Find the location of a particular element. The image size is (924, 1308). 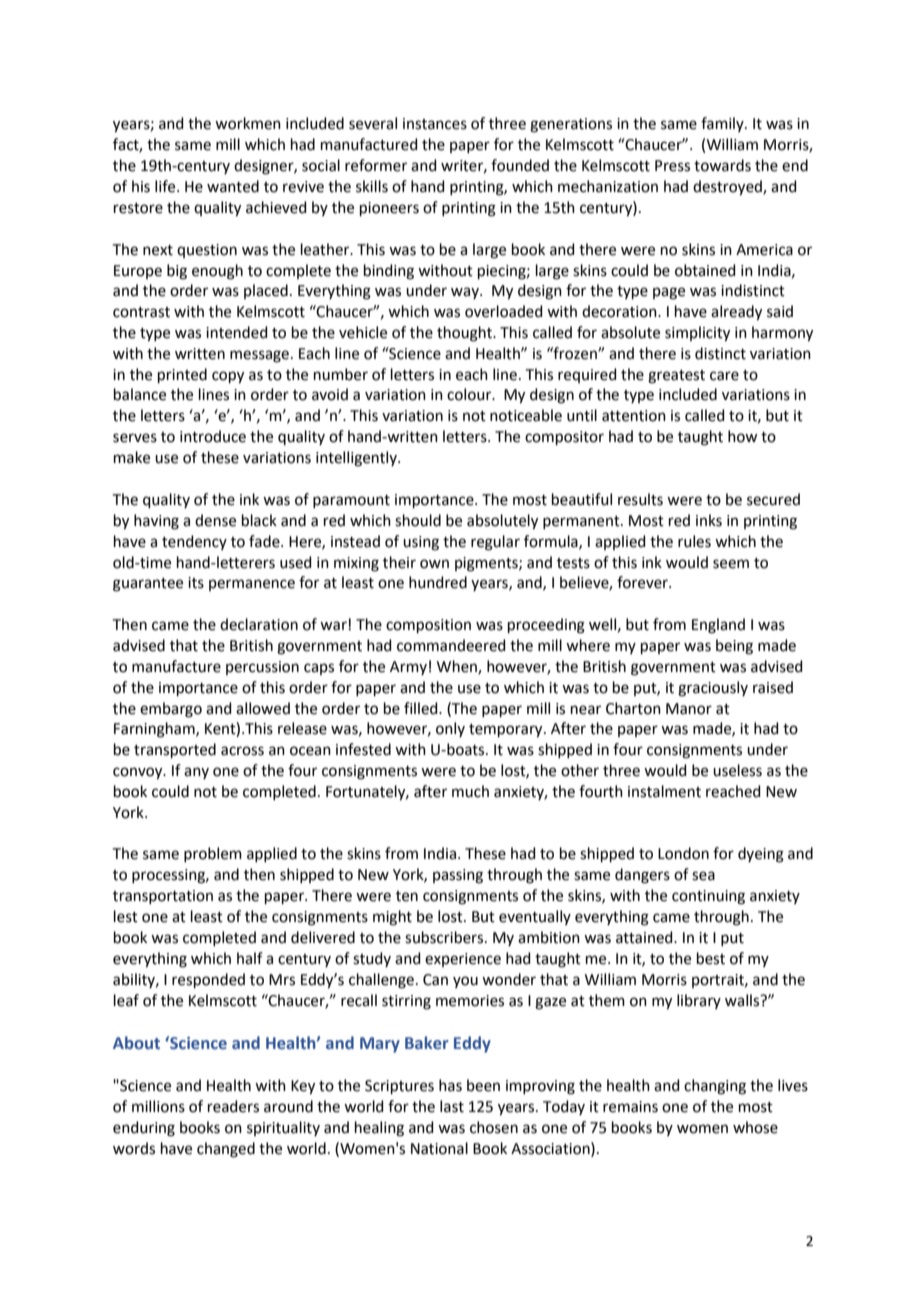

towards is located at coordinates (722, 165).
